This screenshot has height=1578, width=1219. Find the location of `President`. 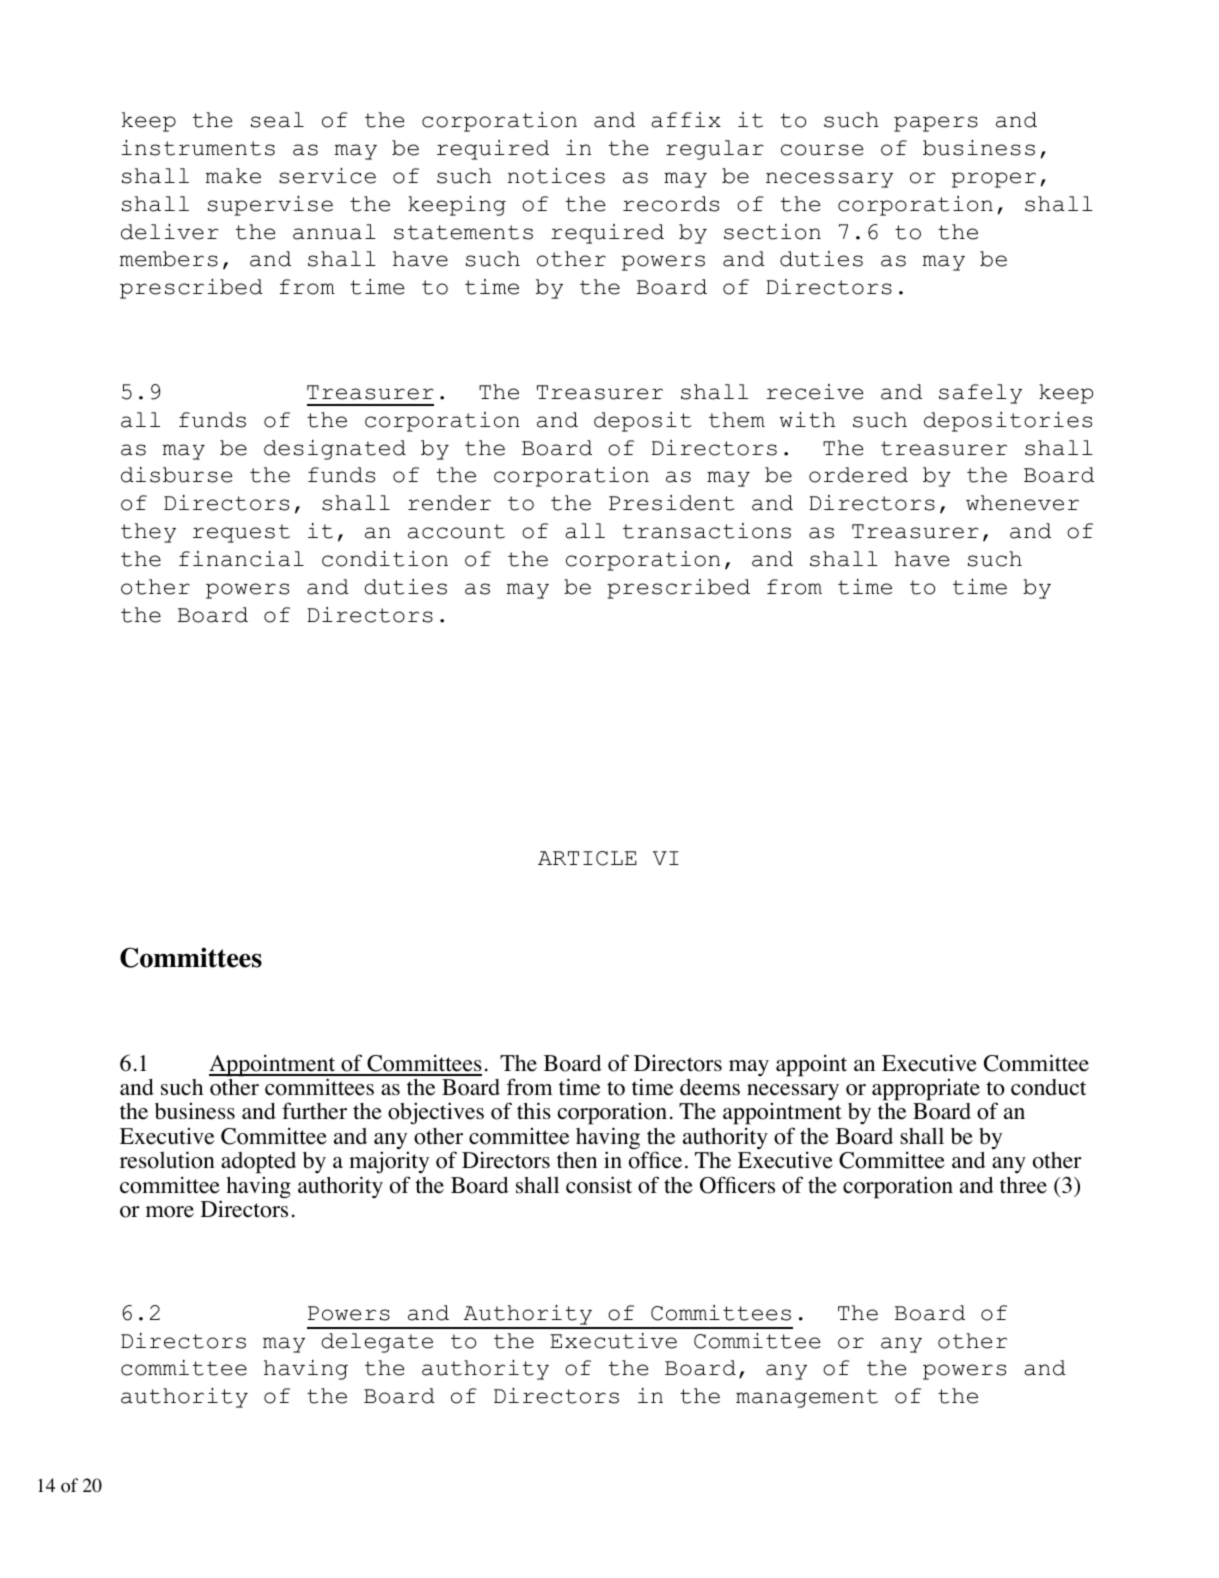

President is located at coordinates (672, 503).
